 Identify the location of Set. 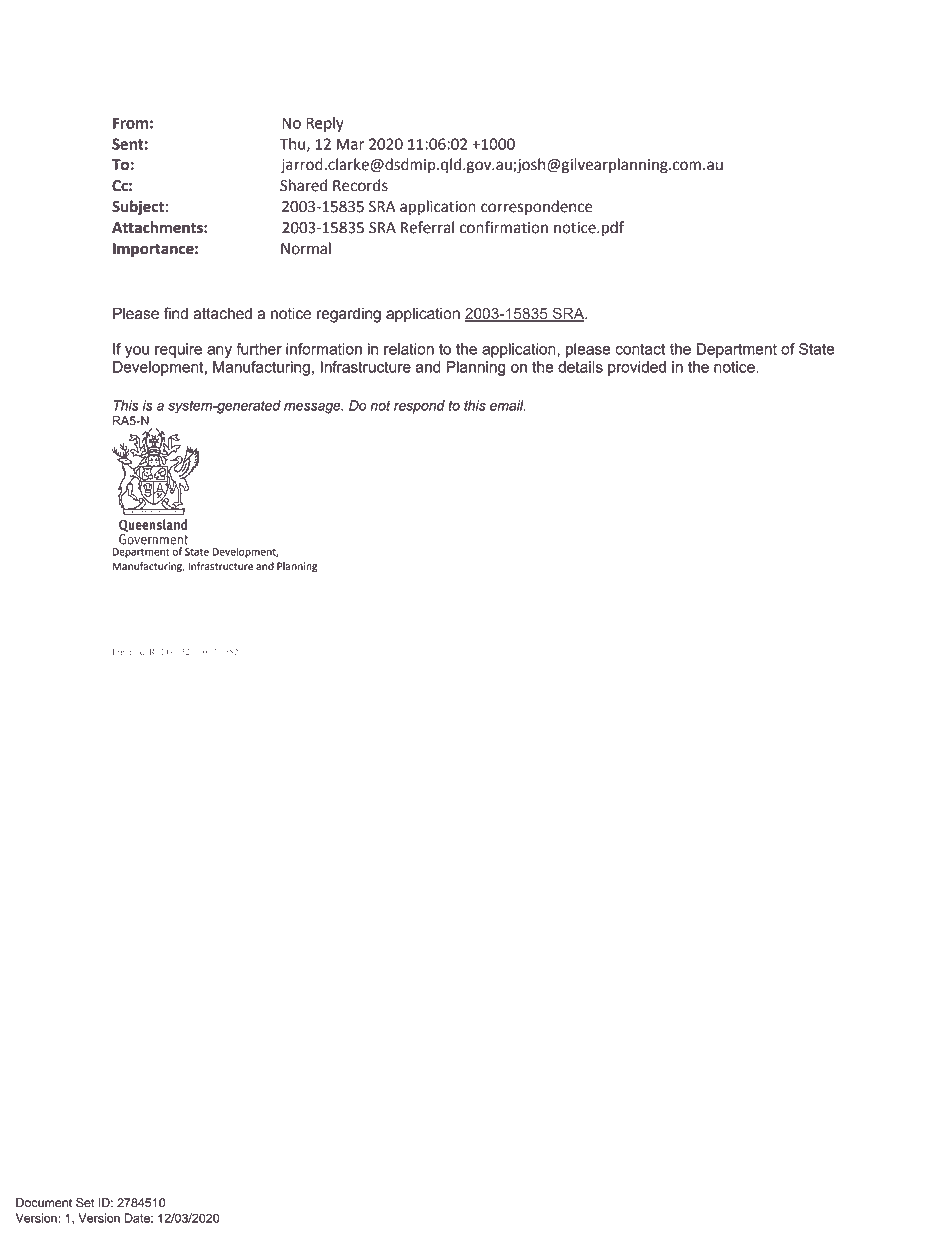
(85, 1202).
